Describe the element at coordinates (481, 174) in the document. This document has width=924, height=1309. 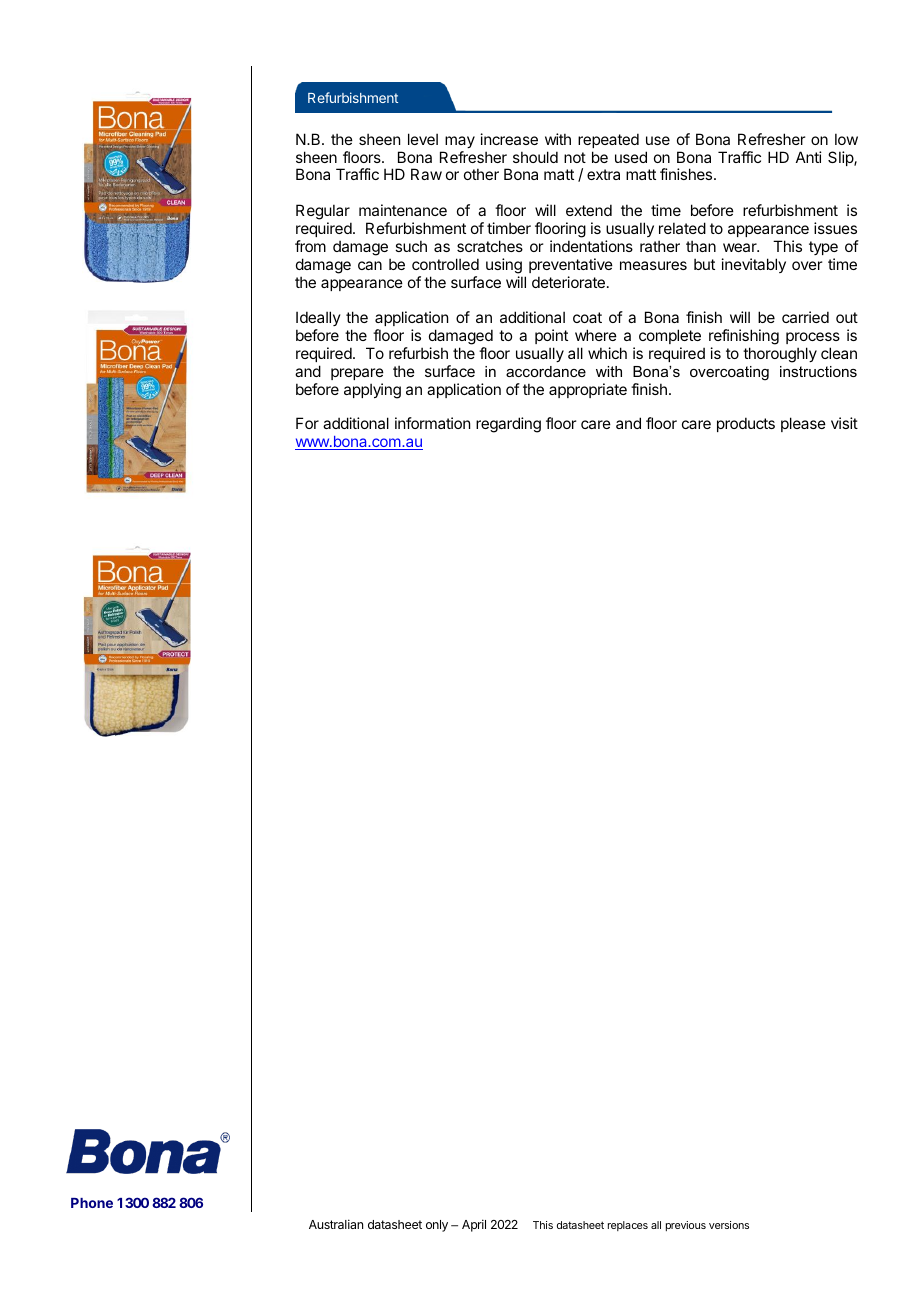
I see `other` at that location.
